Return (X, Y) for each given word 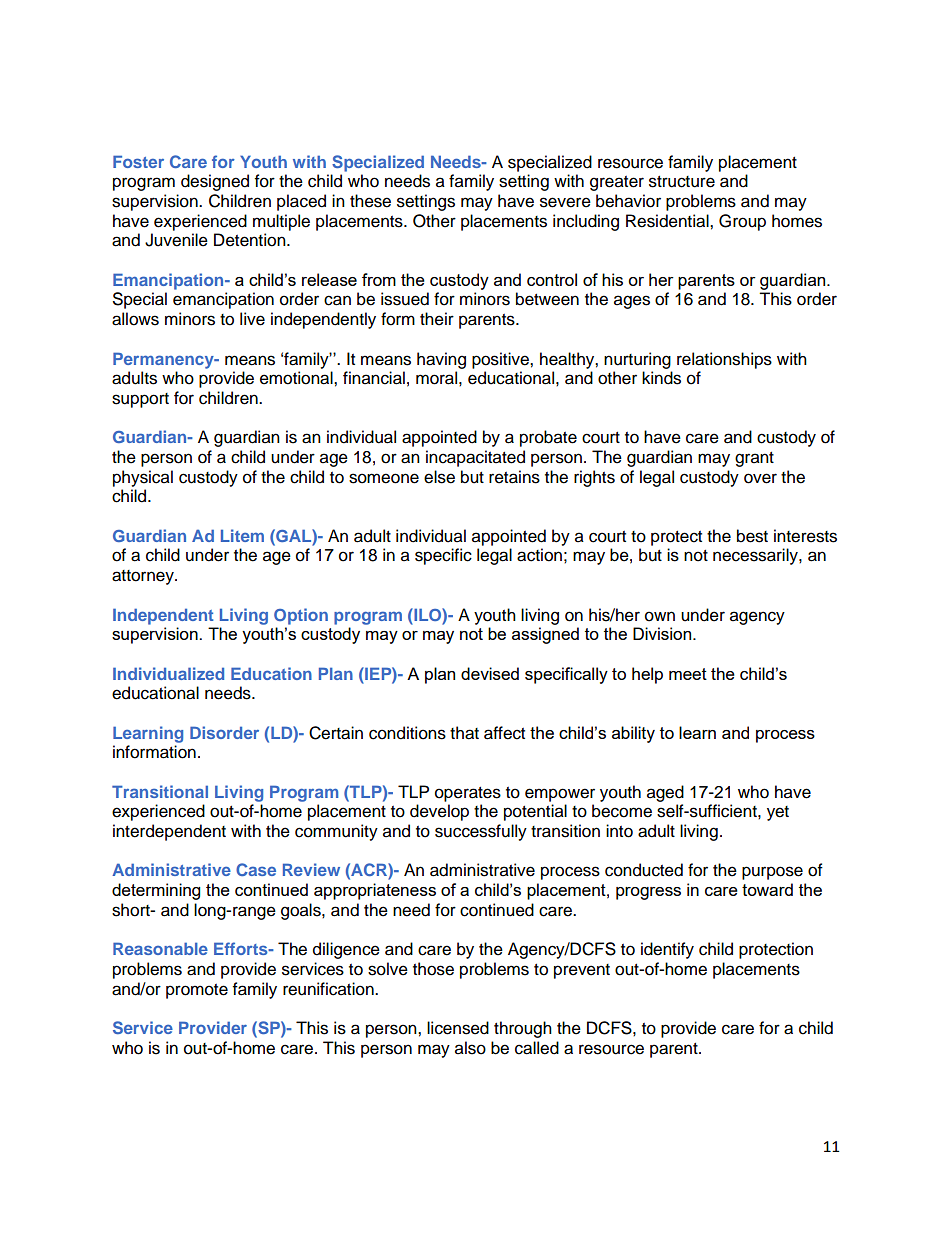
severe (565, 202)
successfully (481, 832)
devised (490, 673)
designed (215, 182)
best (752, 536)
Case (256, 869)
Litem (242, 535)
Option (301, 616)
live (252, 319)
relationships (724, 360)
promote (197, 991)
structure (682, 182)
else (439, 477)
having (441, 360)
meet (688, 674)
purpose (772, 873)
